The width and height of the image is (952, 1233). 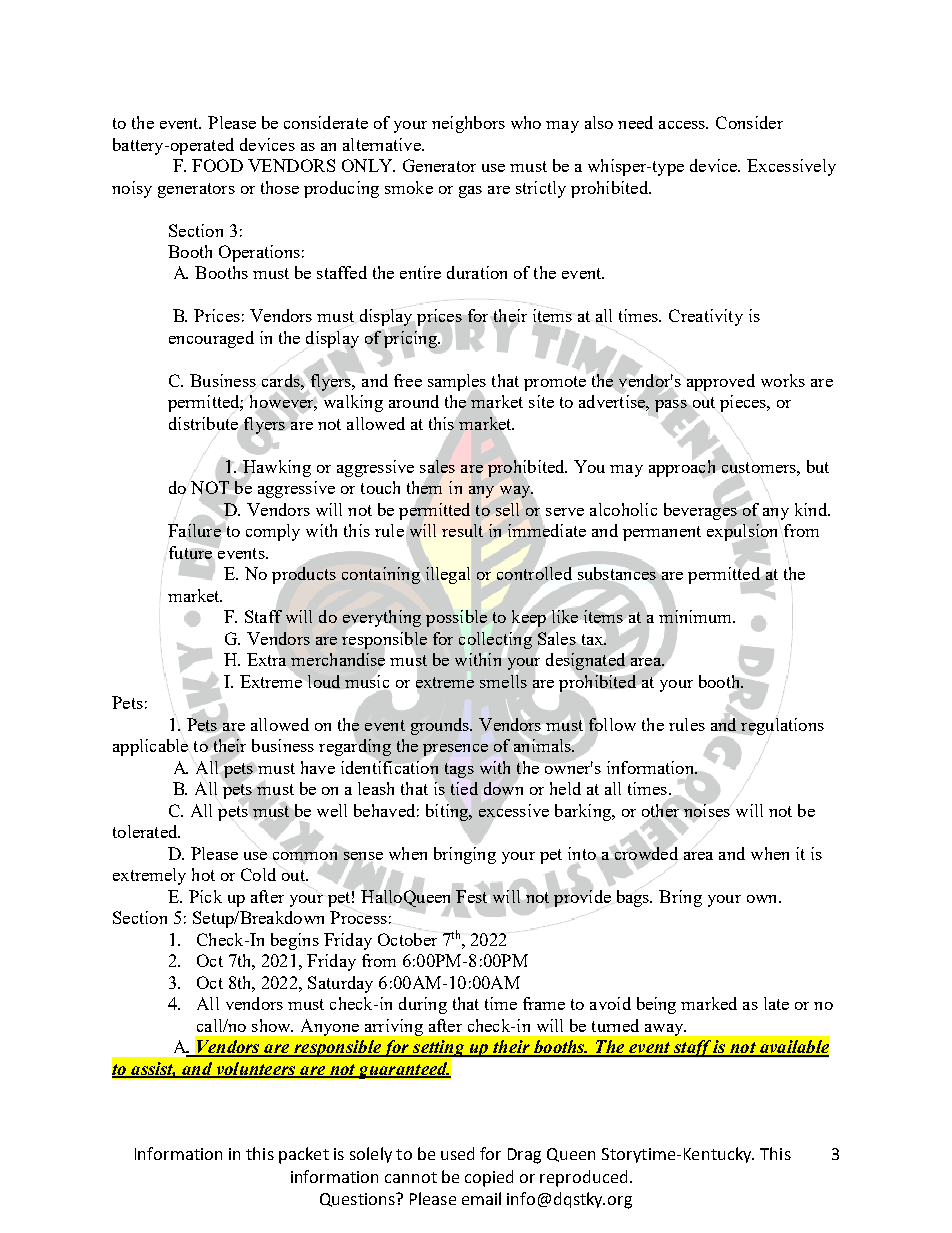 I want to click on encouraged, so click(x=211, y=339).
